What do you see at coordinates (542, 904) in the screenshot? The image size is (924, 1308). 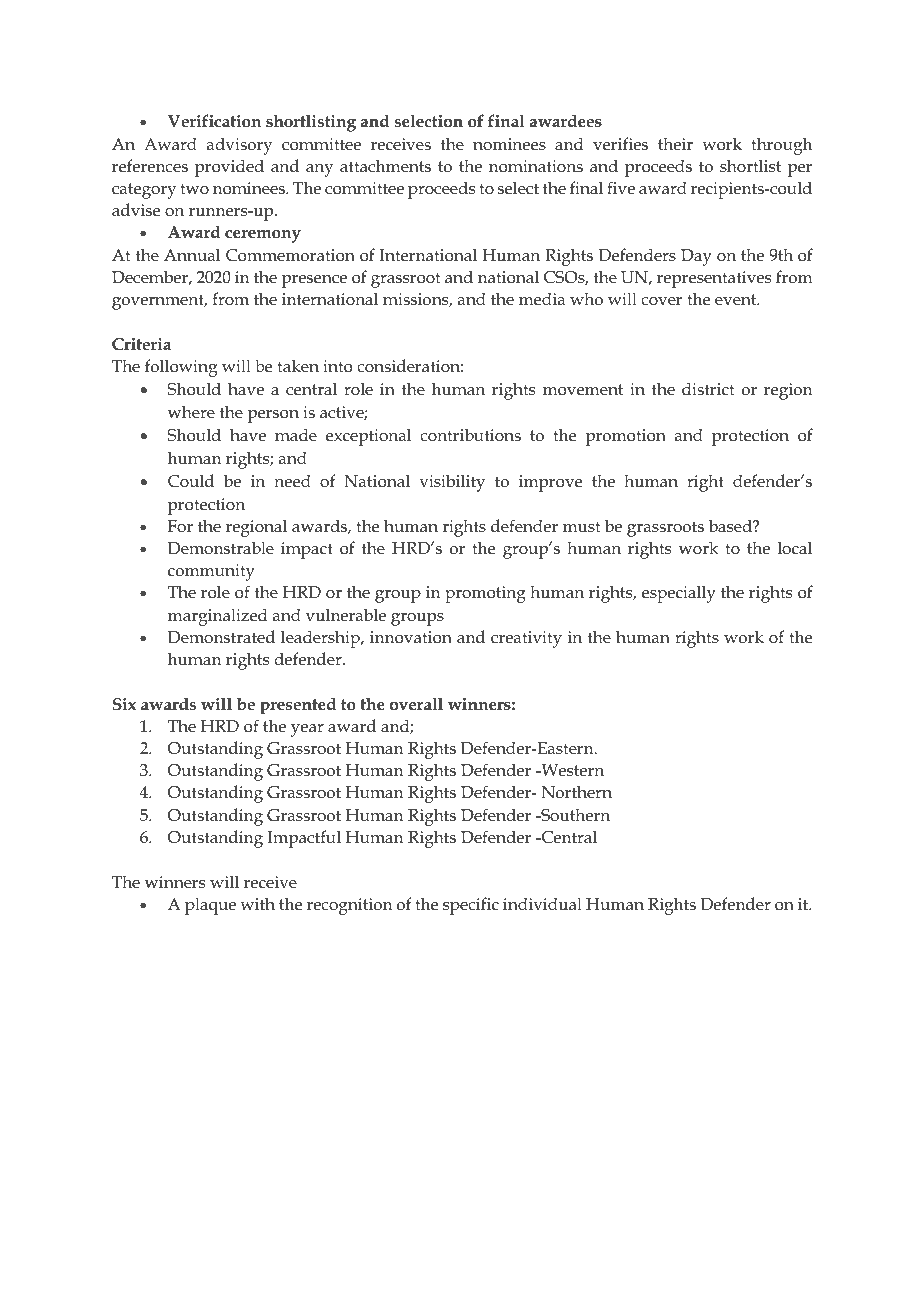 I see `individual` at bounding box center [542, 904].
